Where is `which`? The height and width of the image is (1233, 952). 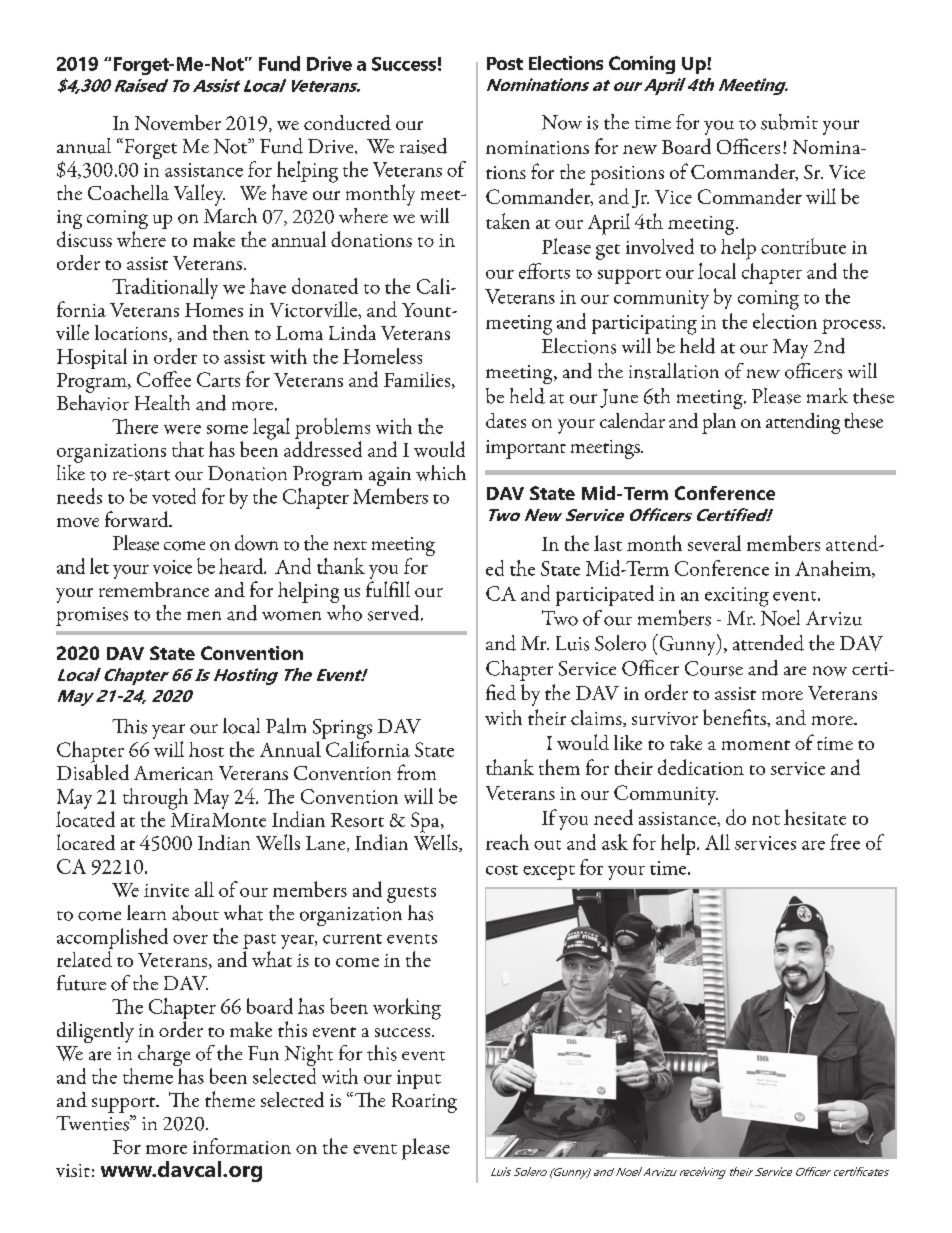
which is located at coordinates (441, 473).
